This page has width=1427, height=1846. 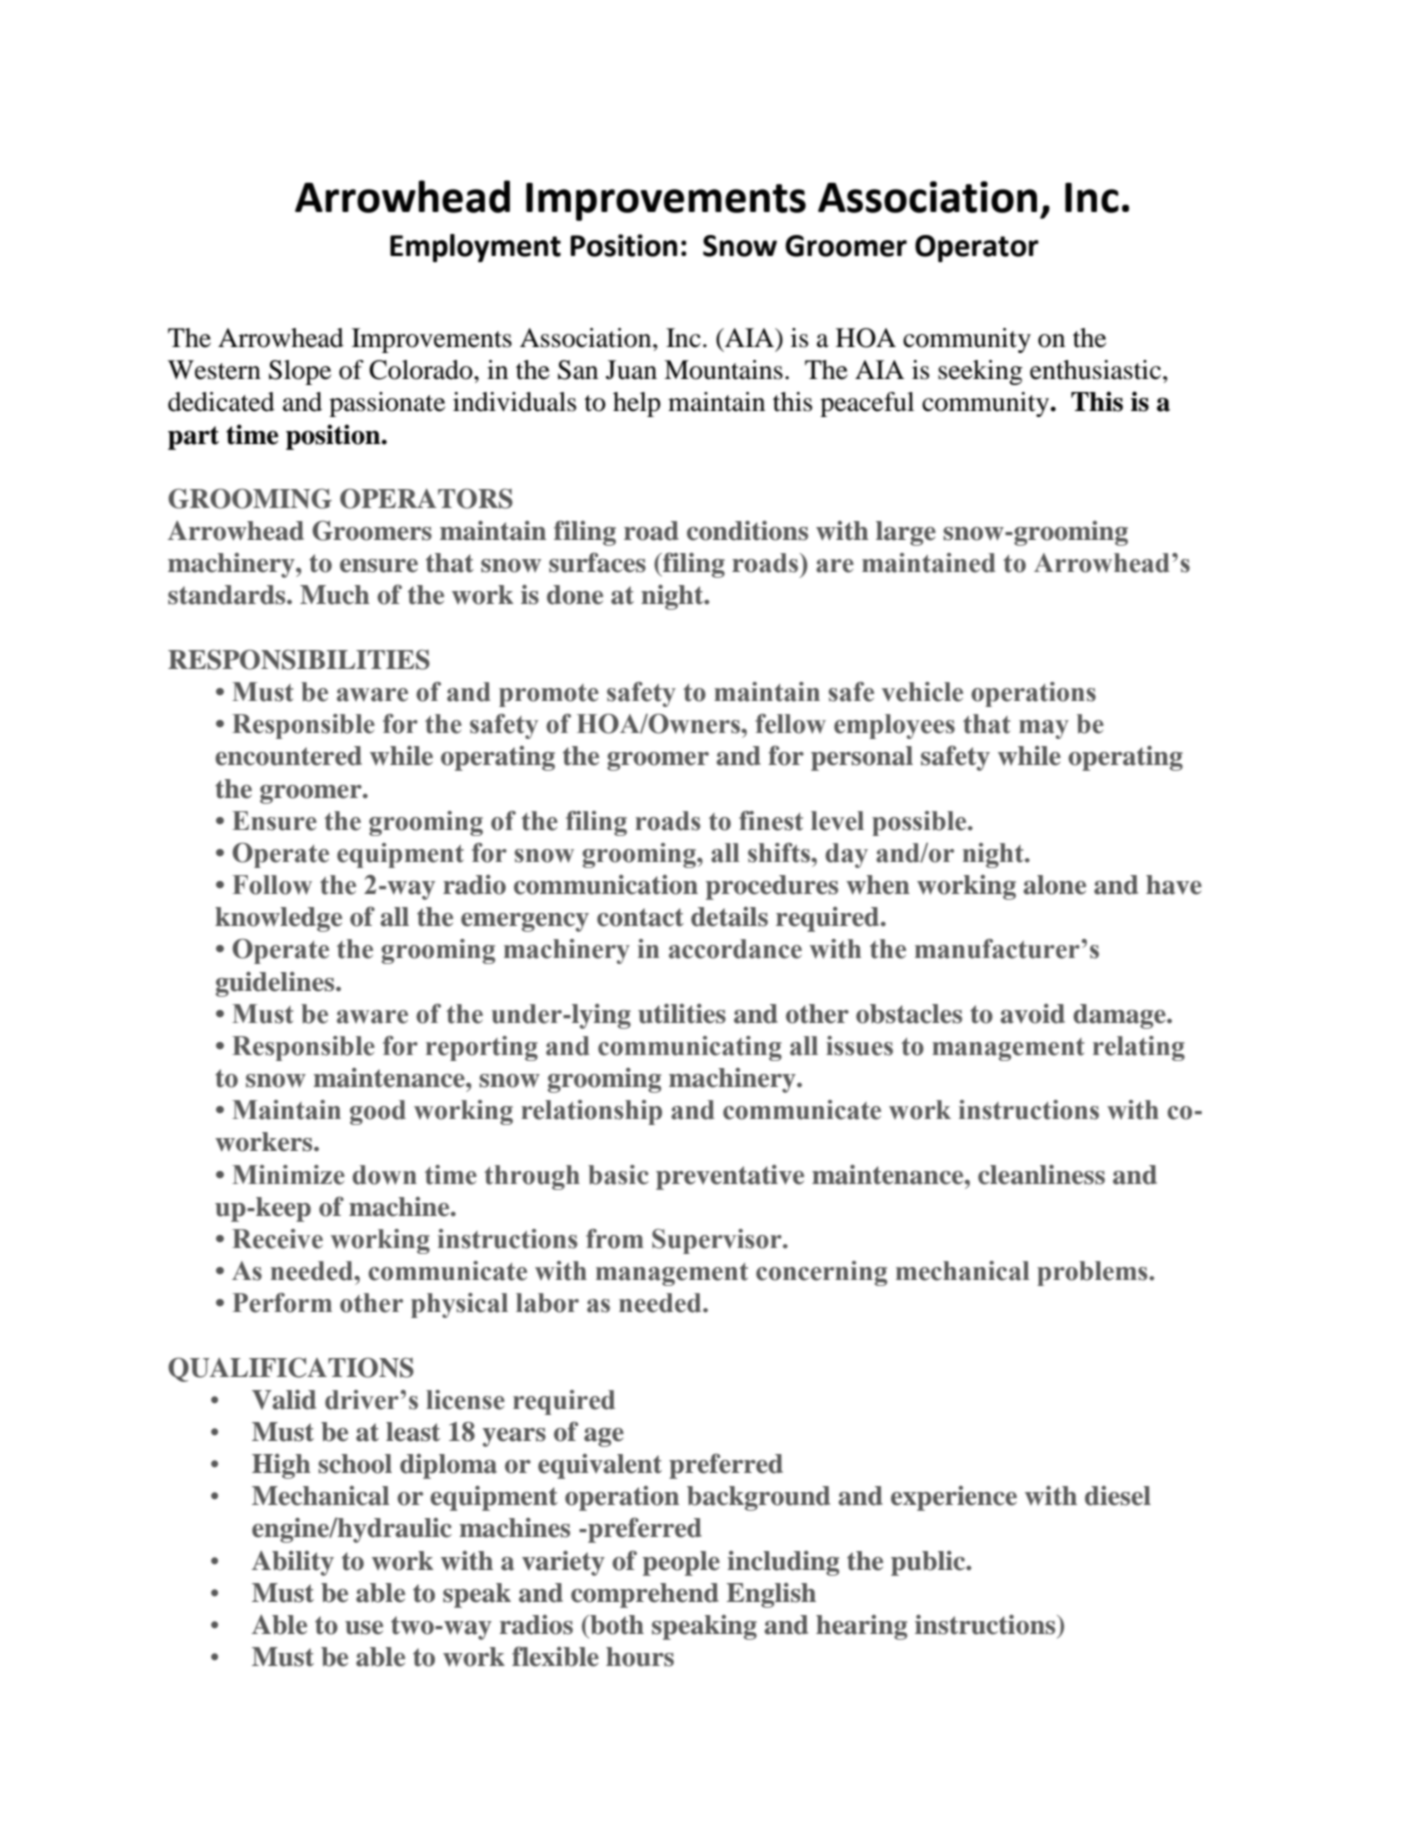 What do you see at coordinates (1095, 370) in the page?
I see `enthusiastic` at bounding box center [1095, 370].
